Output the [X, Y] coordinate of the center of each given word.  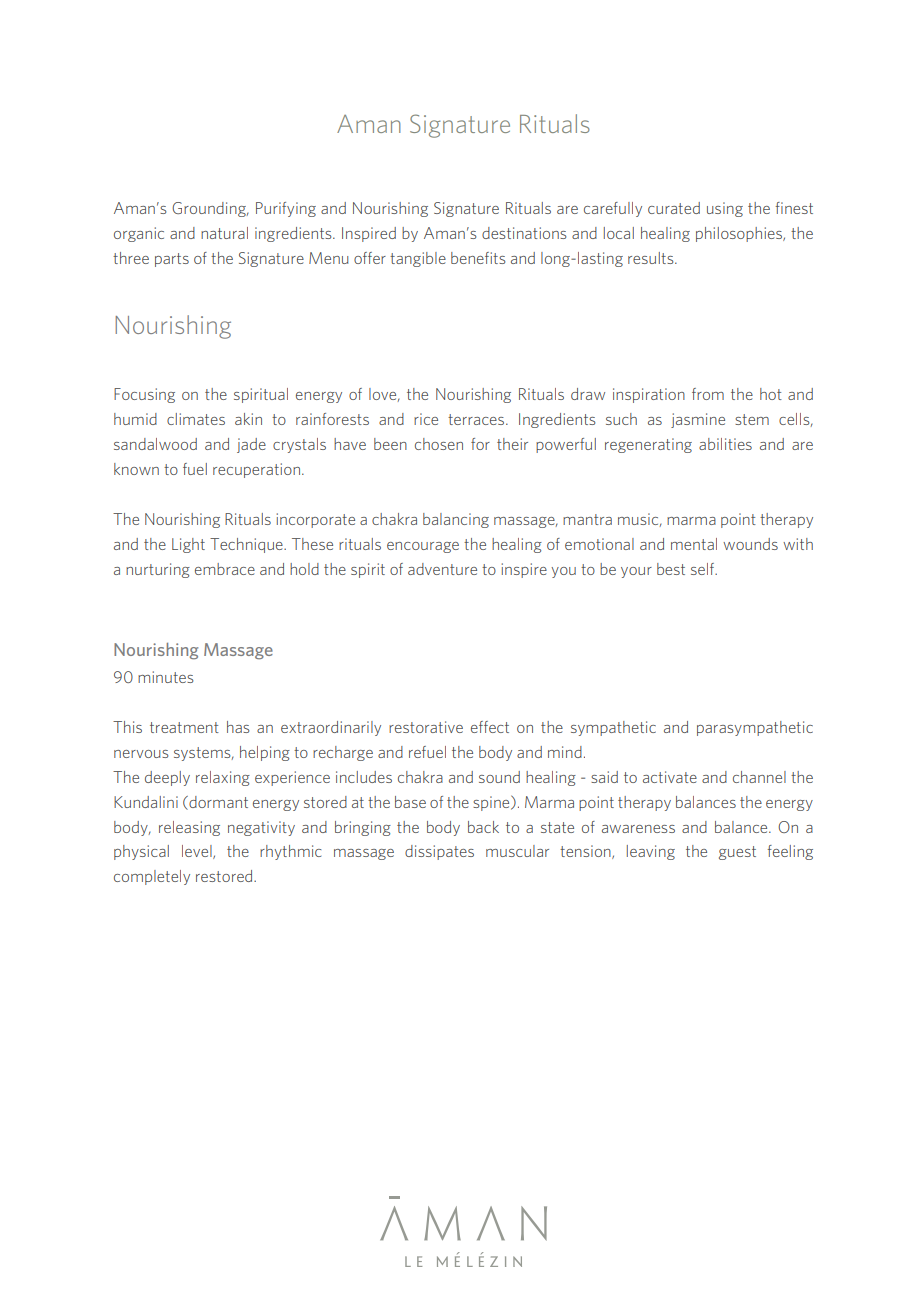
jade [251, 445]
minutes [165, 677]
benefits [478, 258]
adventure [442, 569]
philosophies [740, 234]
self [704, 569]
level [198, 852]
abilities [725, 444]
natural [224, 233]
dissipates [439, 852]
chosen [439, 444]
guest [737, 853]
